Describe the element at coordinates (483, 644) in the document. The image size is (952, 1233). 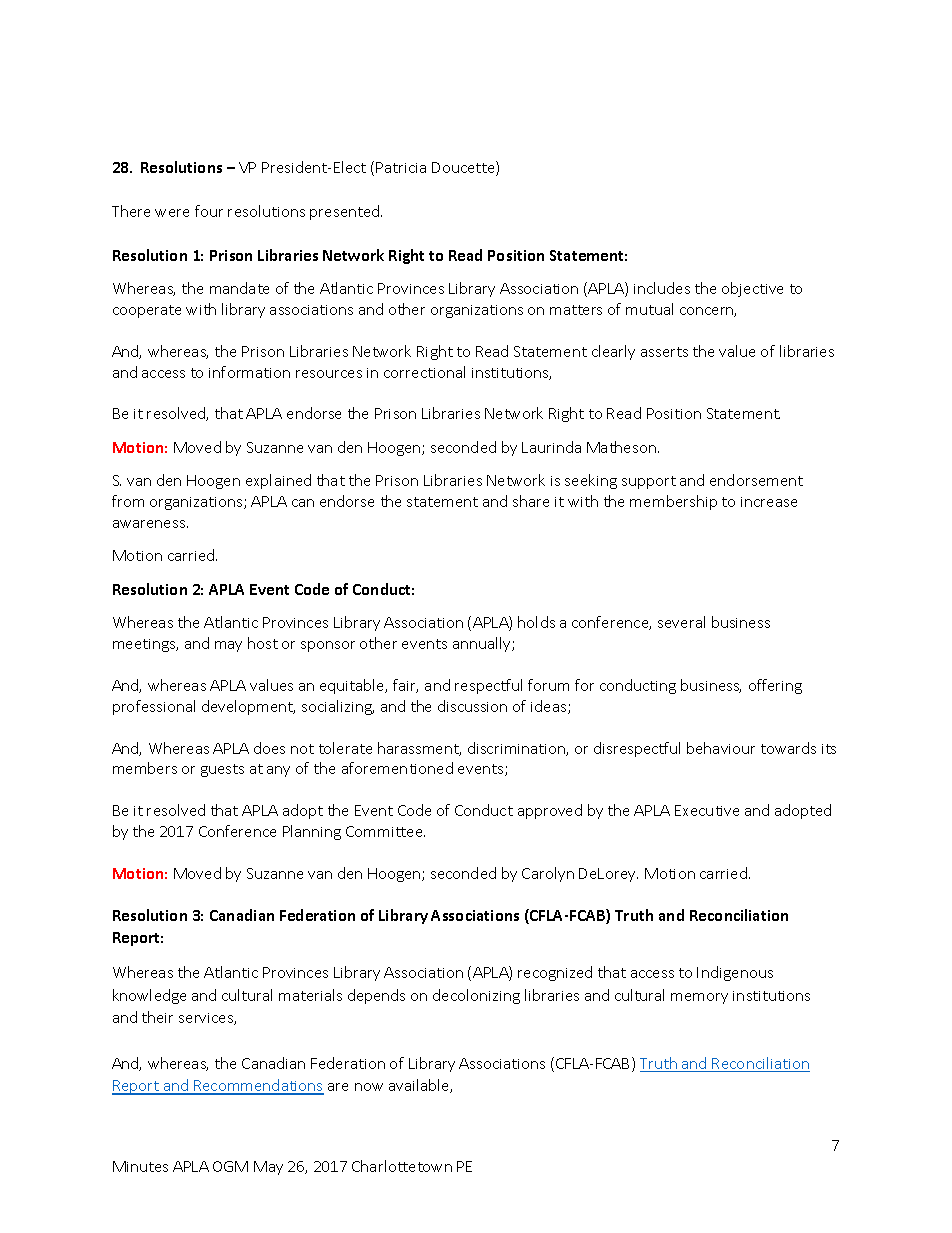
I see `annually` at that location.
